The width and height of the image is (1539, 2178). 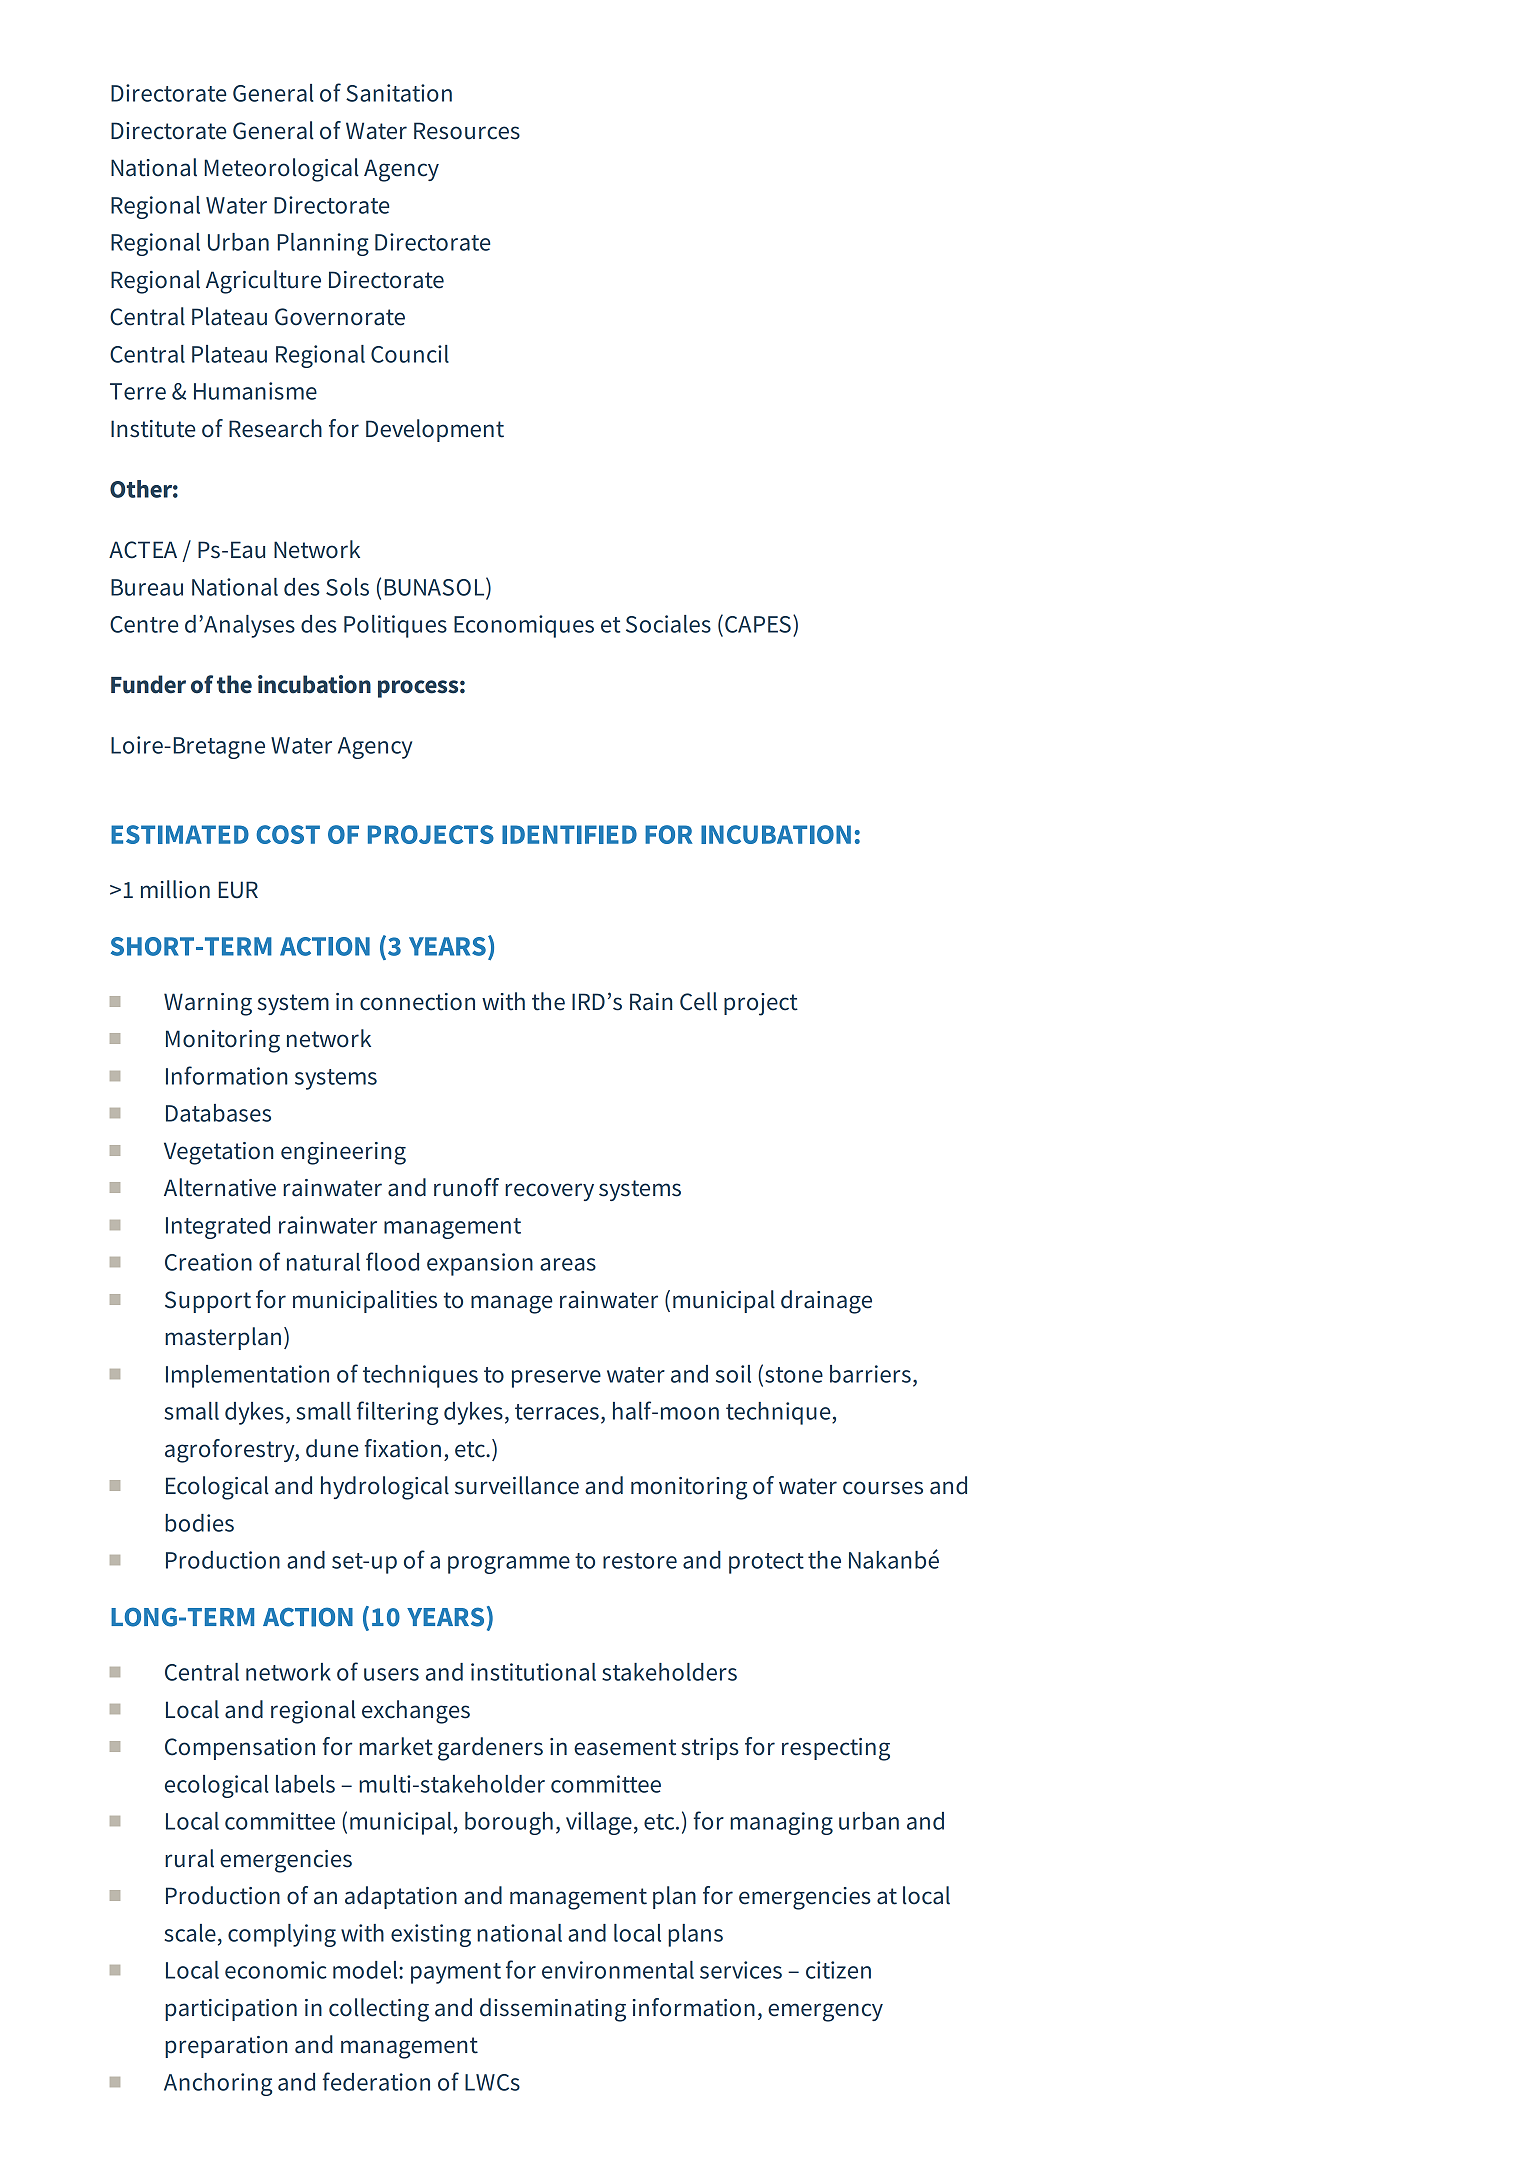 I want to click on participation, so click(x=231, y=2010).
